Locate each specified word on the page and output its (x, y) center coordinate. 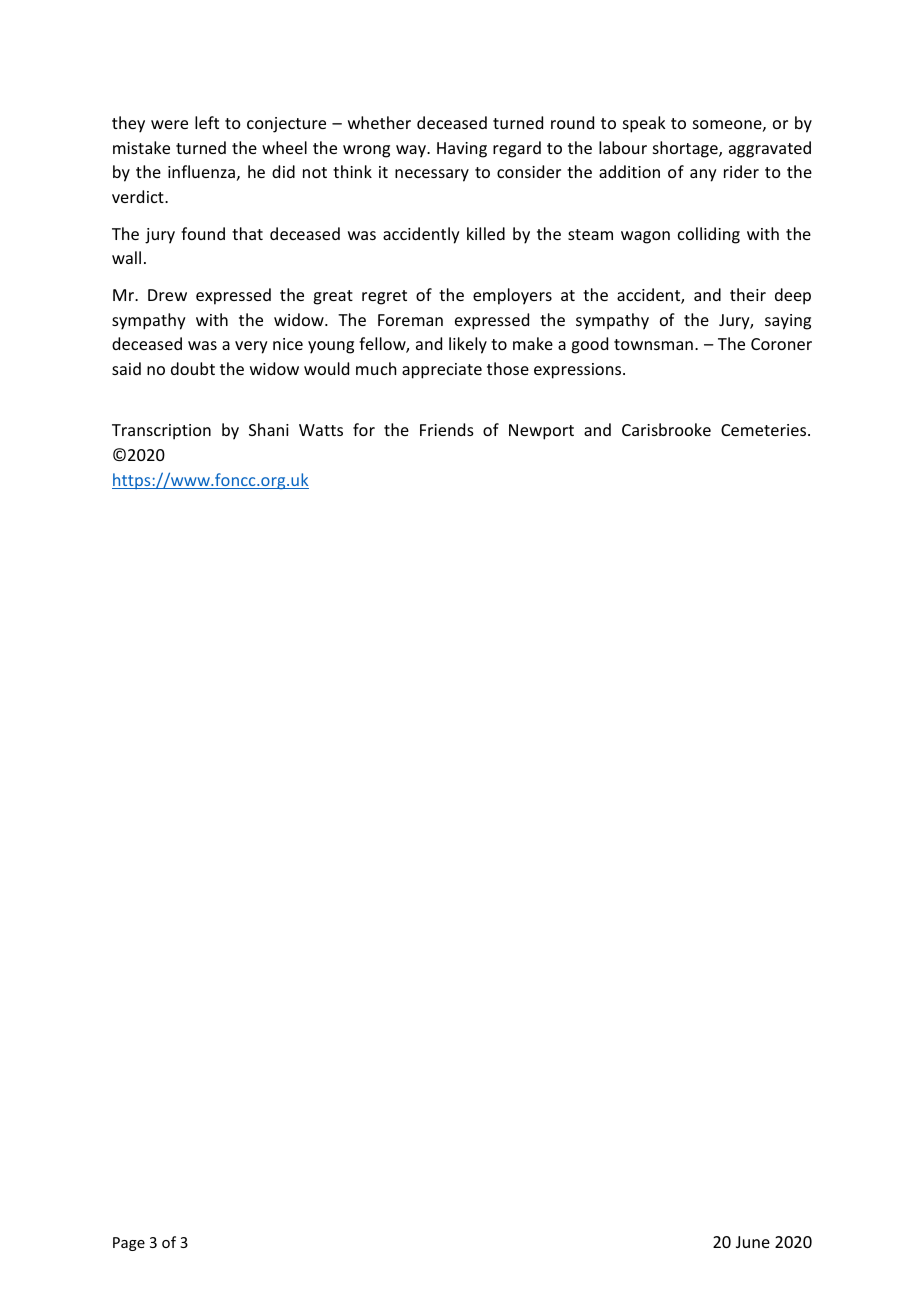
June (753, 1242)
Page (129, 1244)
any (703, 175)
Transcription (161, 432)
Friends (447, 429)
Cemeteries (765, 430)
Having (462, 150)
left (207, 122)
